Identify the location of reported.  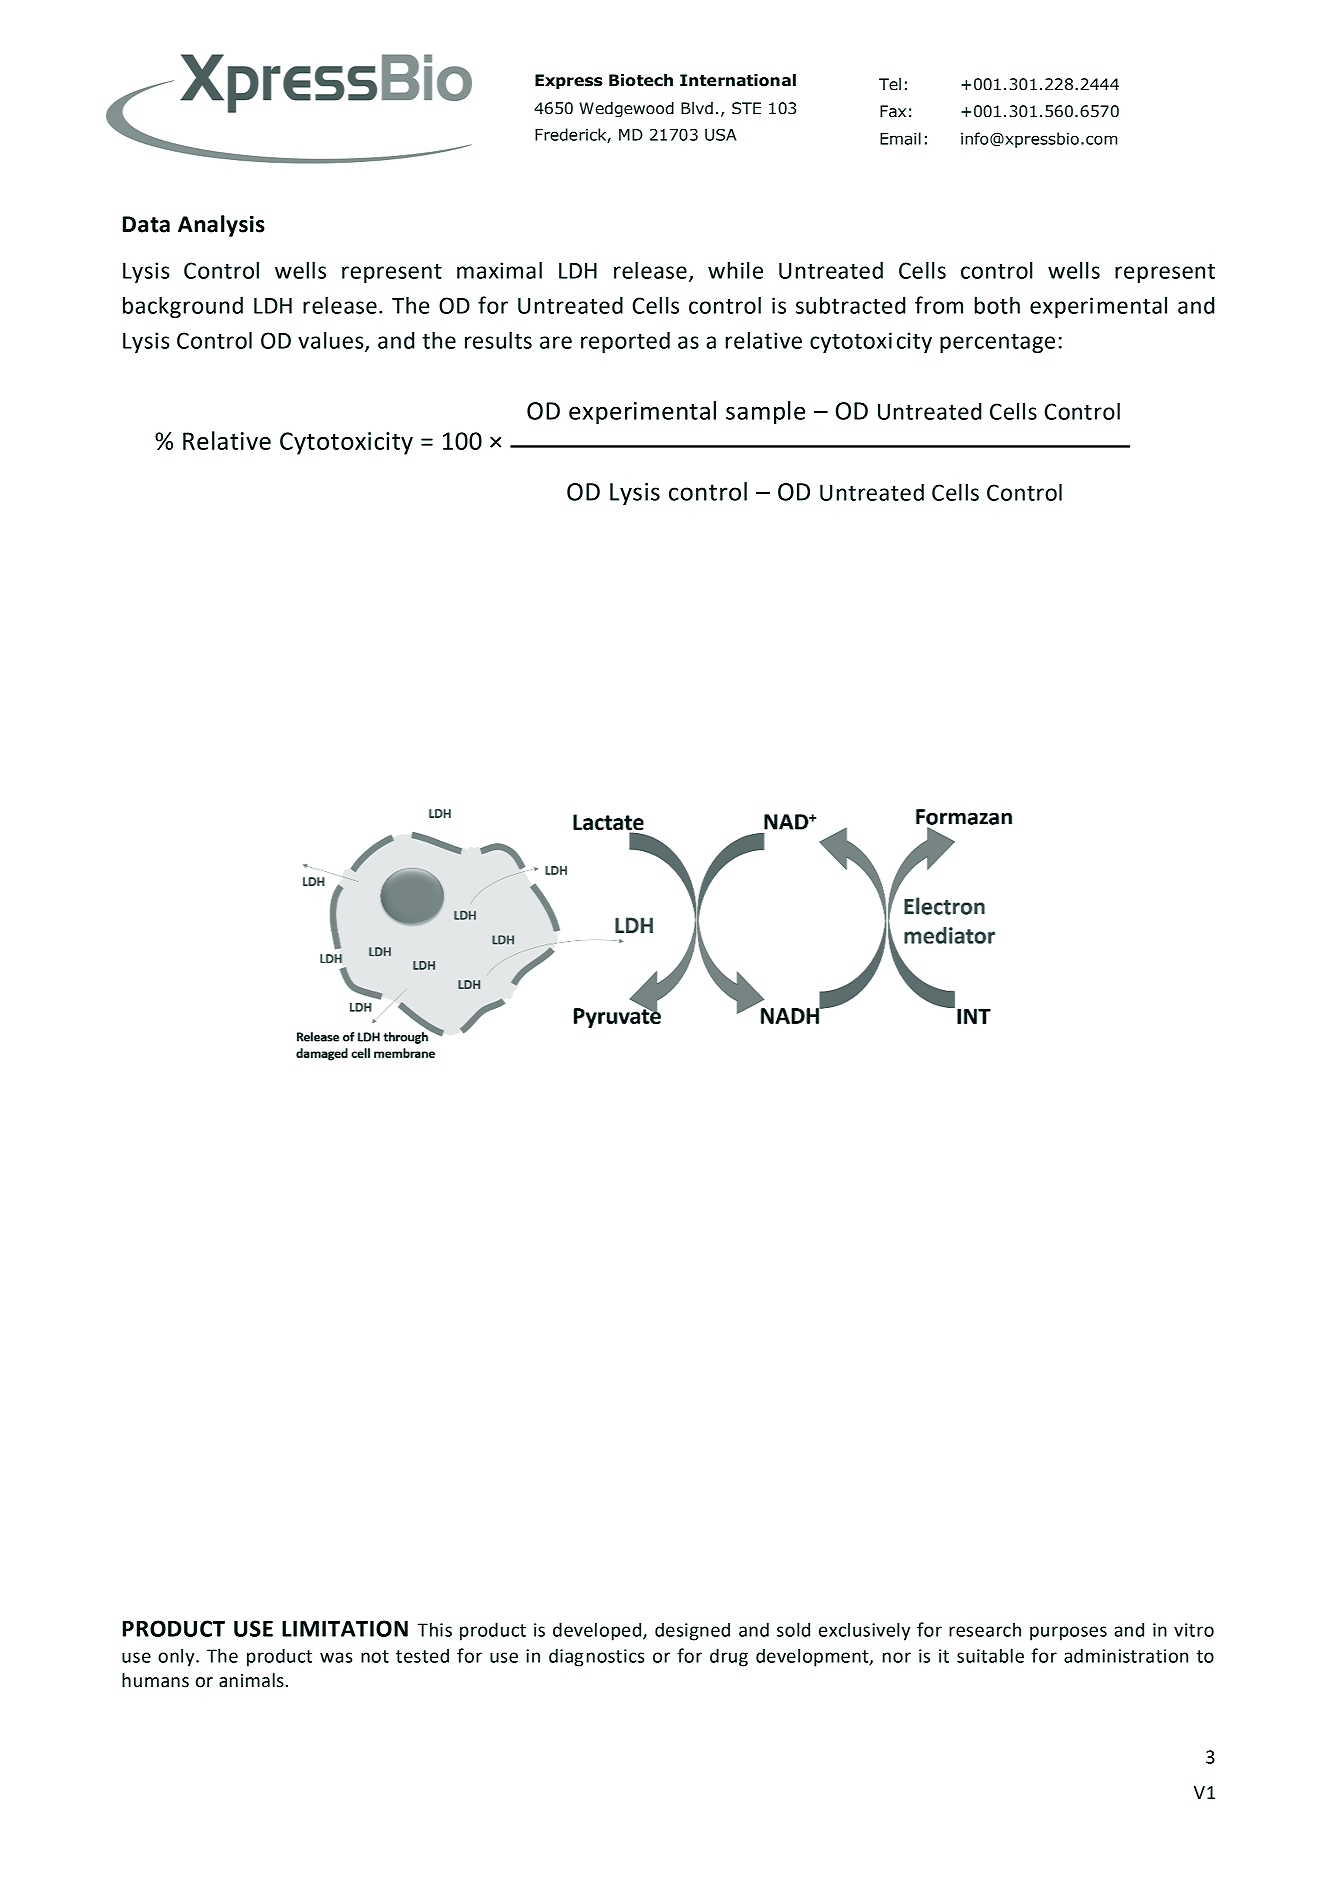
(625, 342).
